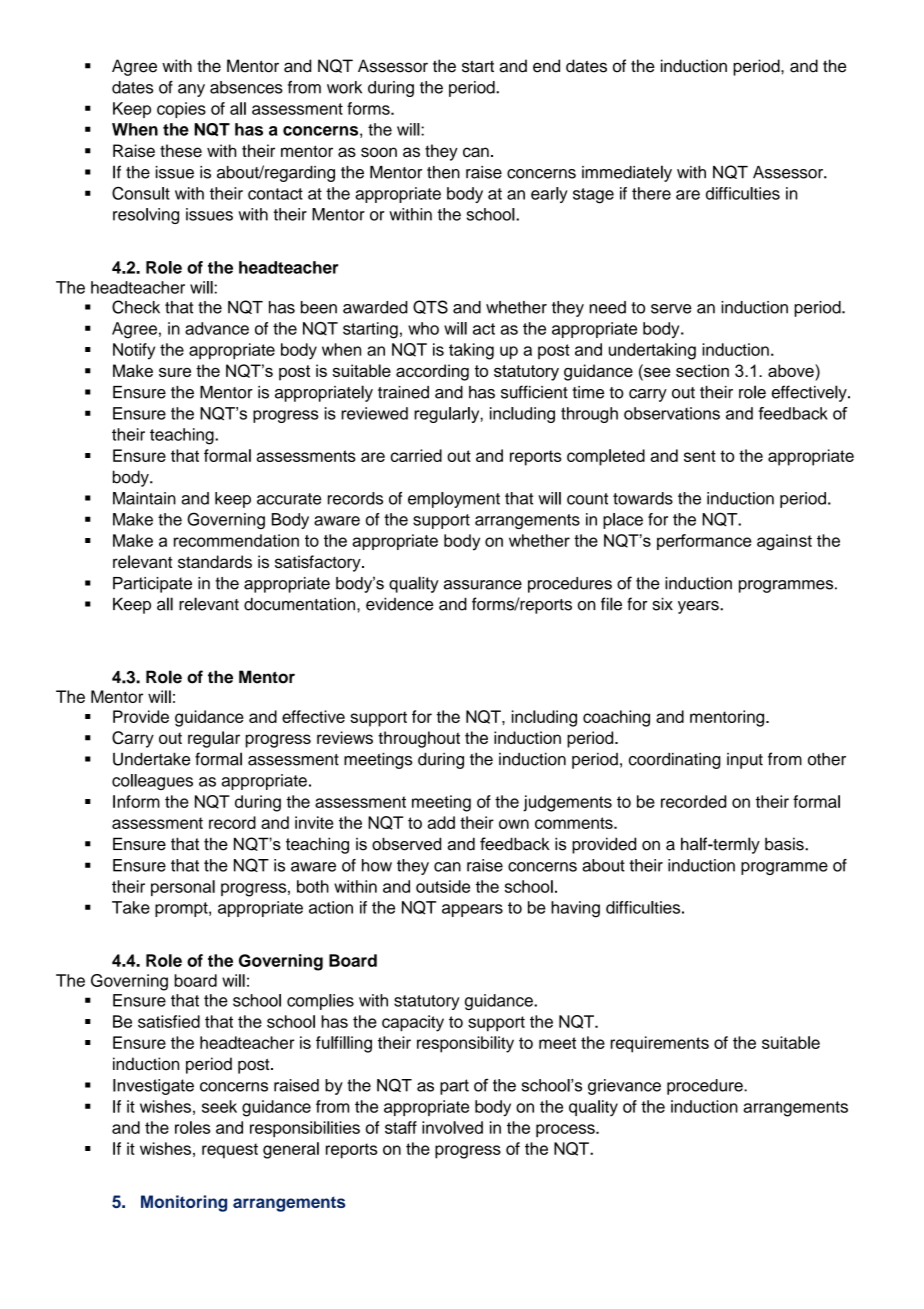  Describe the element at coordinates (702, 370) in the page. I see `section` at that location.
